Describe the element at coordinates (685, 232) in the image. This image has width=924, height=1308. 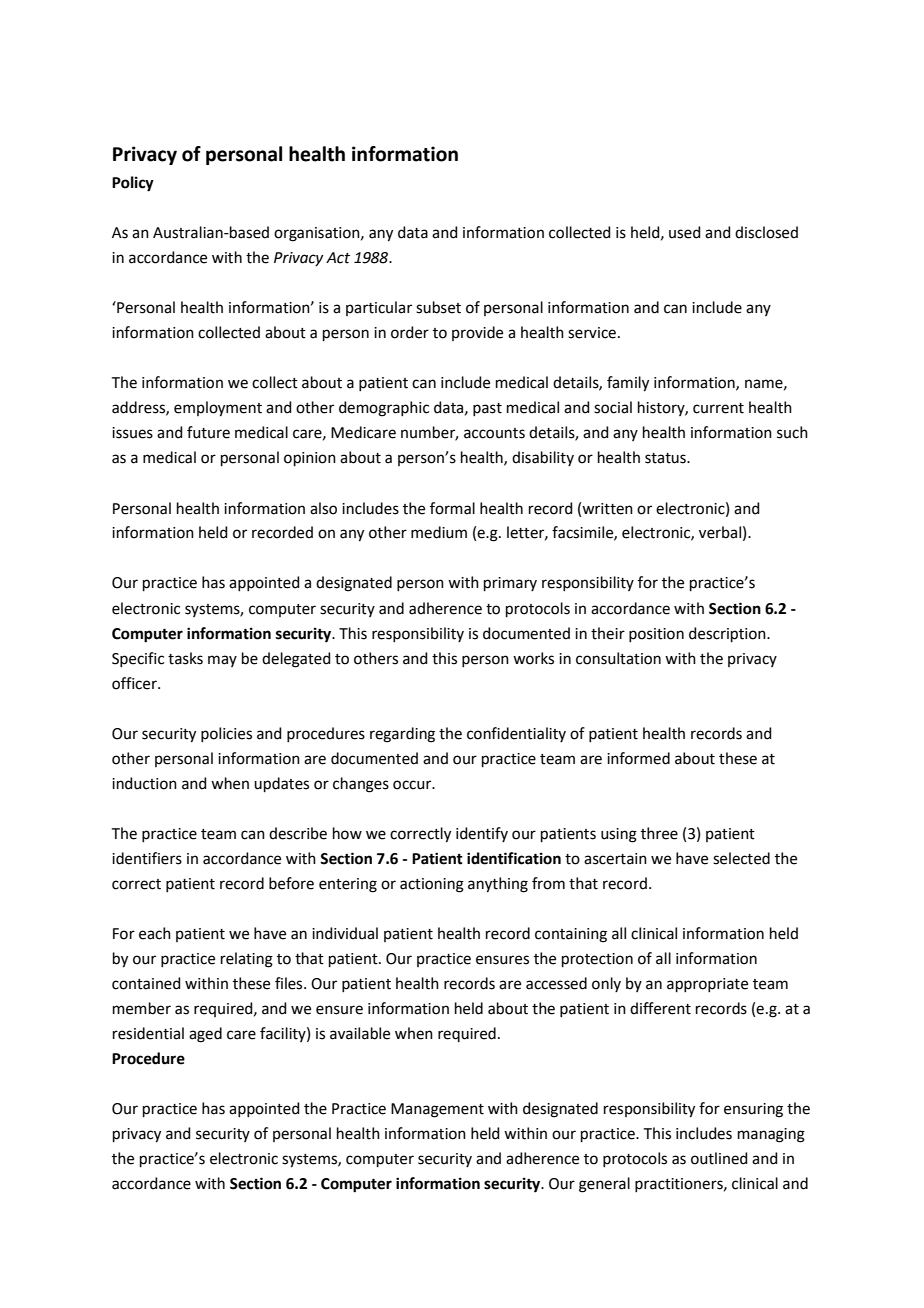
I see `used` at that location.
